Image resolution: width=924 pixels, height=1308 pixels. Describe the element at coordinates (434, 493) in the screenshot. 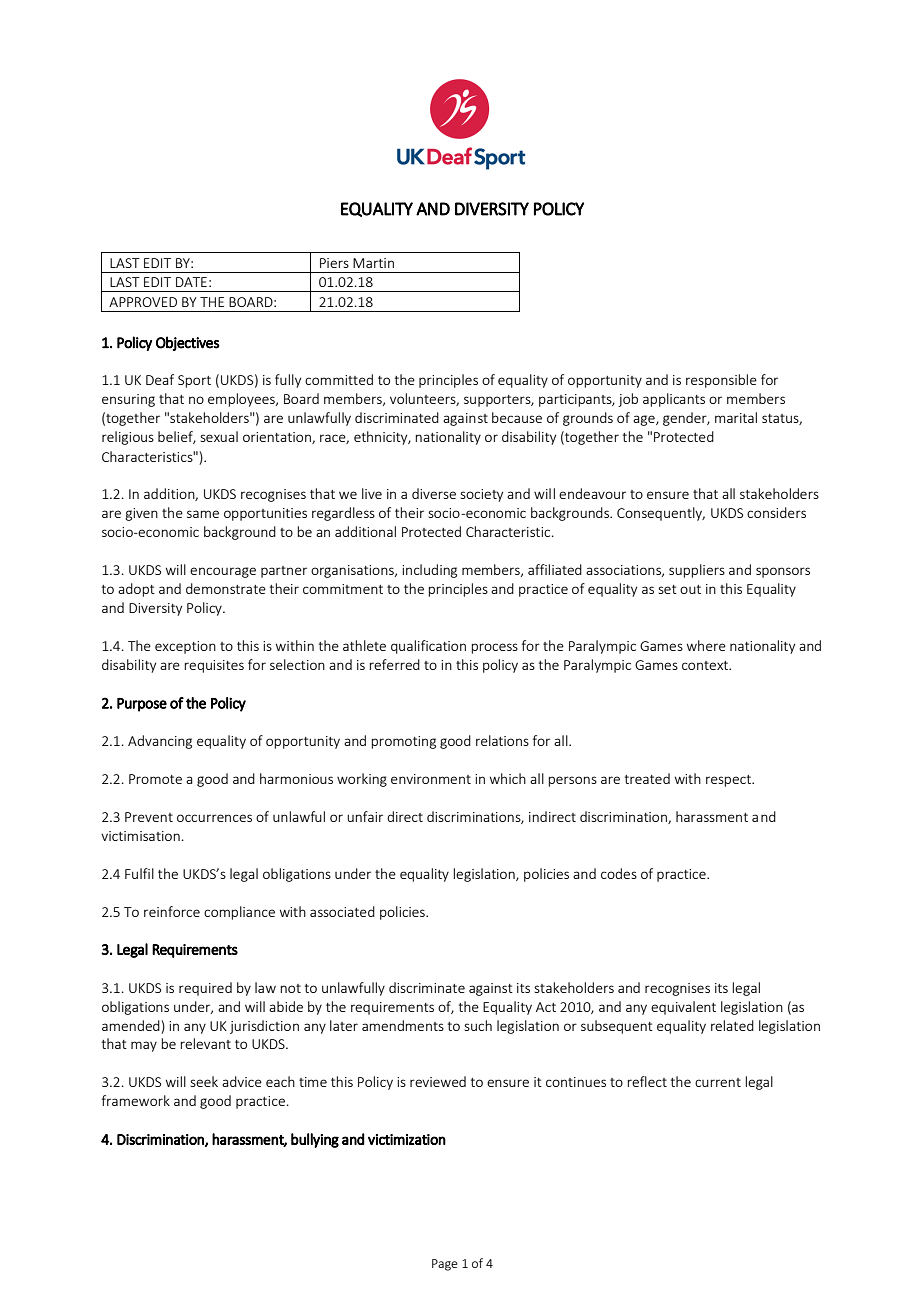

I see `diverse` at that location.
